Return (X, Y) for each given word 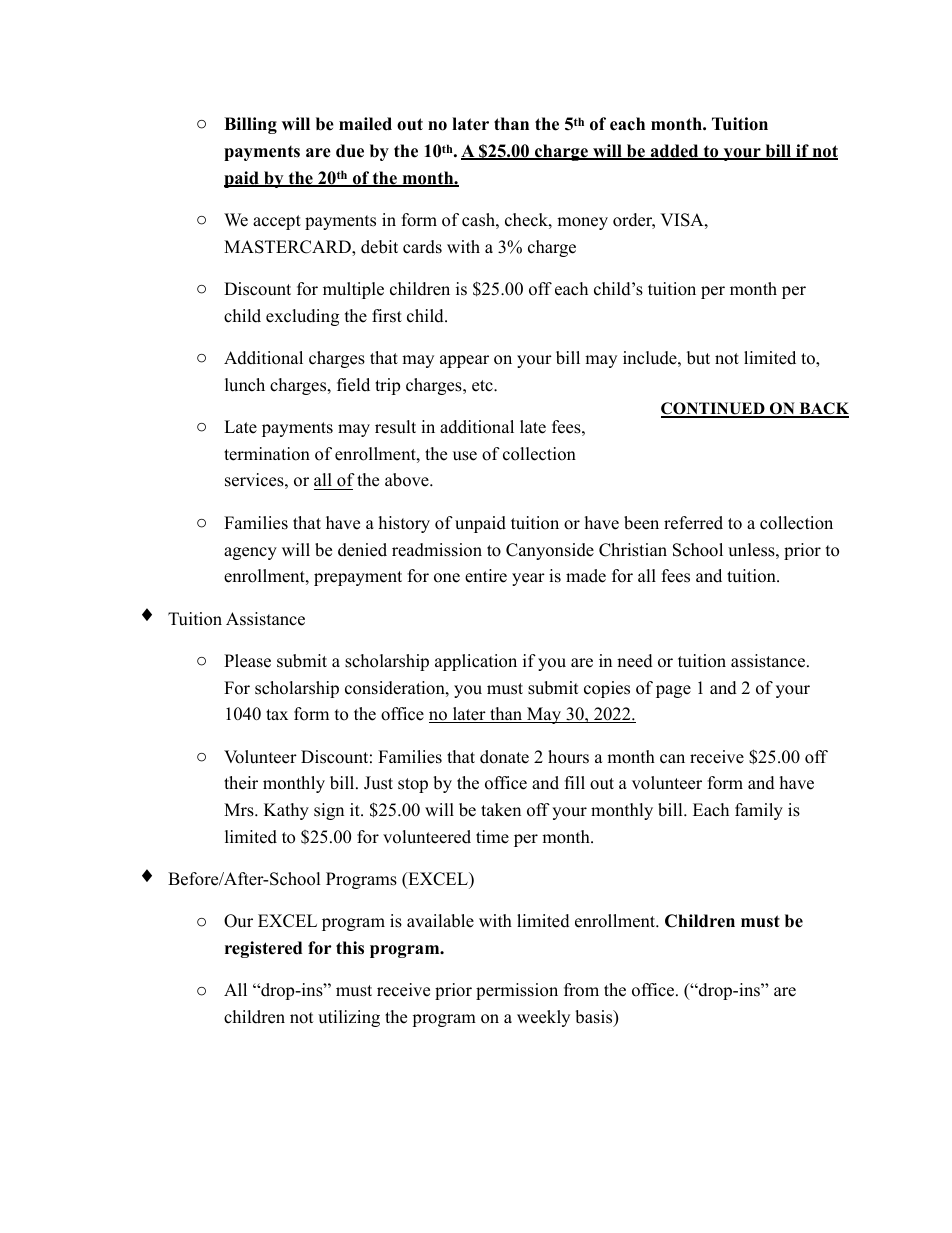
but (698, 358)
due (350, 151)
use (465, 456)
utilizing (349, 1018)
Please (247, 661)
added (674, 152)
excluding (302, 317)
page (673, 691)
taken (501, 810)
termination (267, 454)
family (759, 811)
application (476, 662)
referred (693, 523)
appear (464, 361)
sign (329, 811)
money (582, 223)
